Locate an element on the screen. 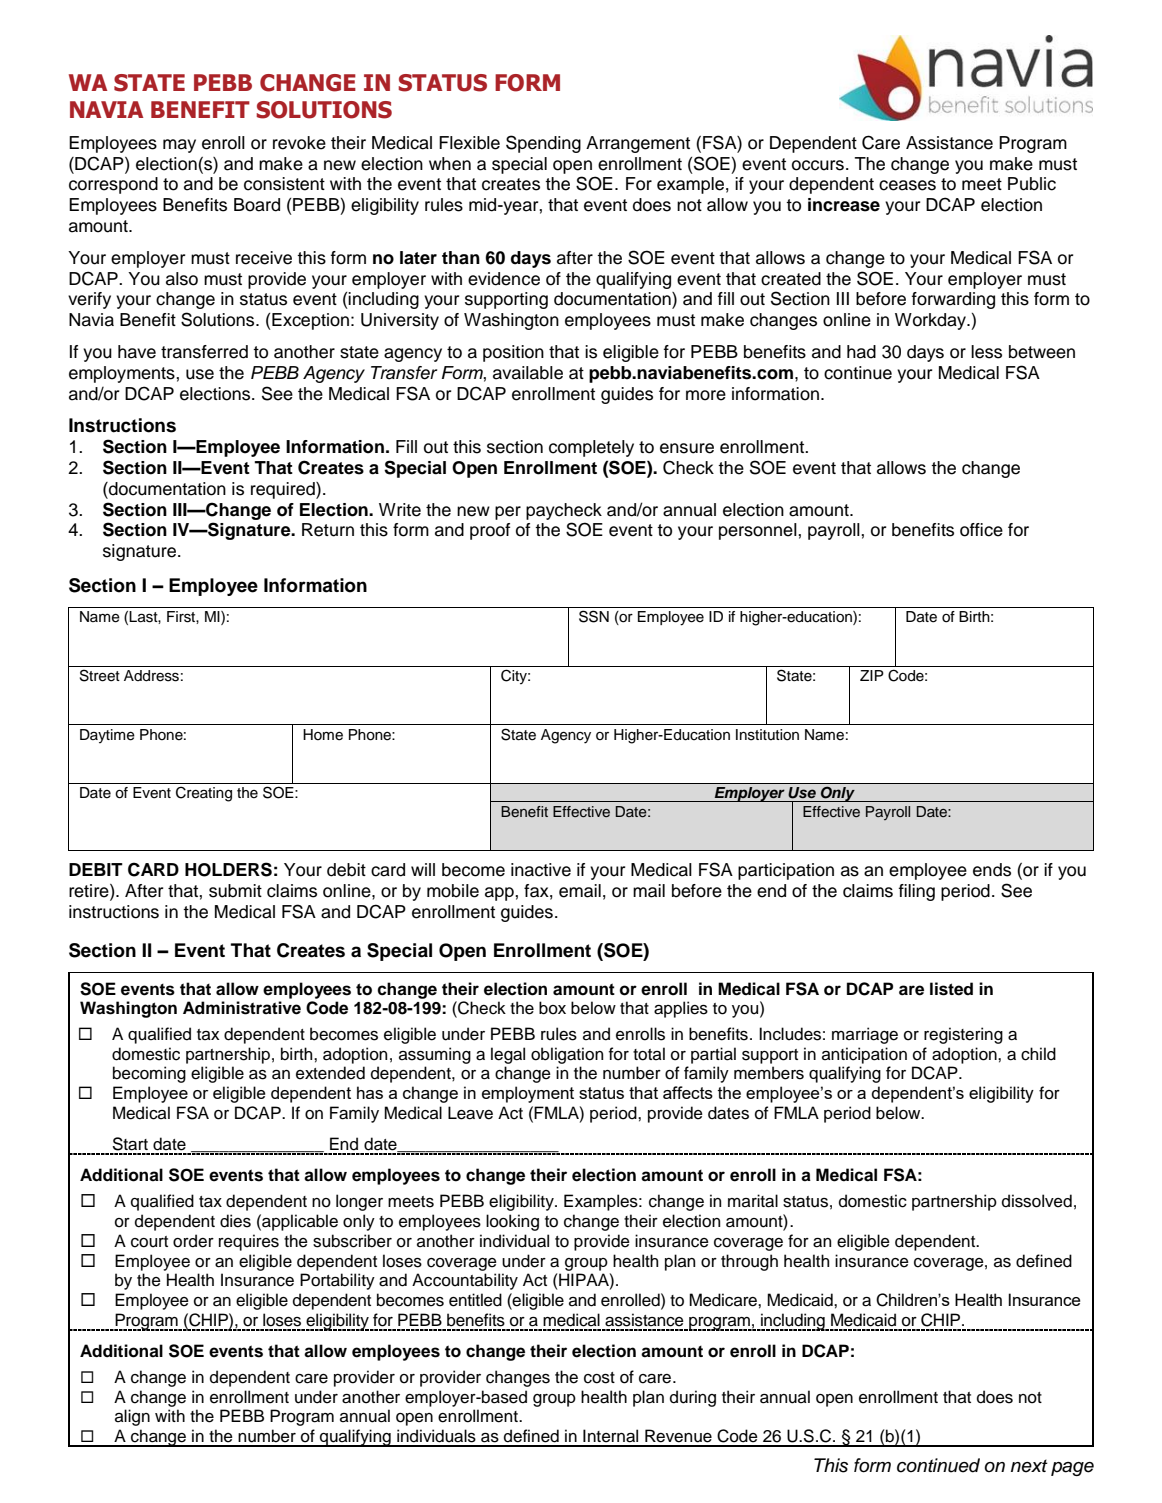 The image size is (1162, 1503). align is located at coordinates (132, 1417).
